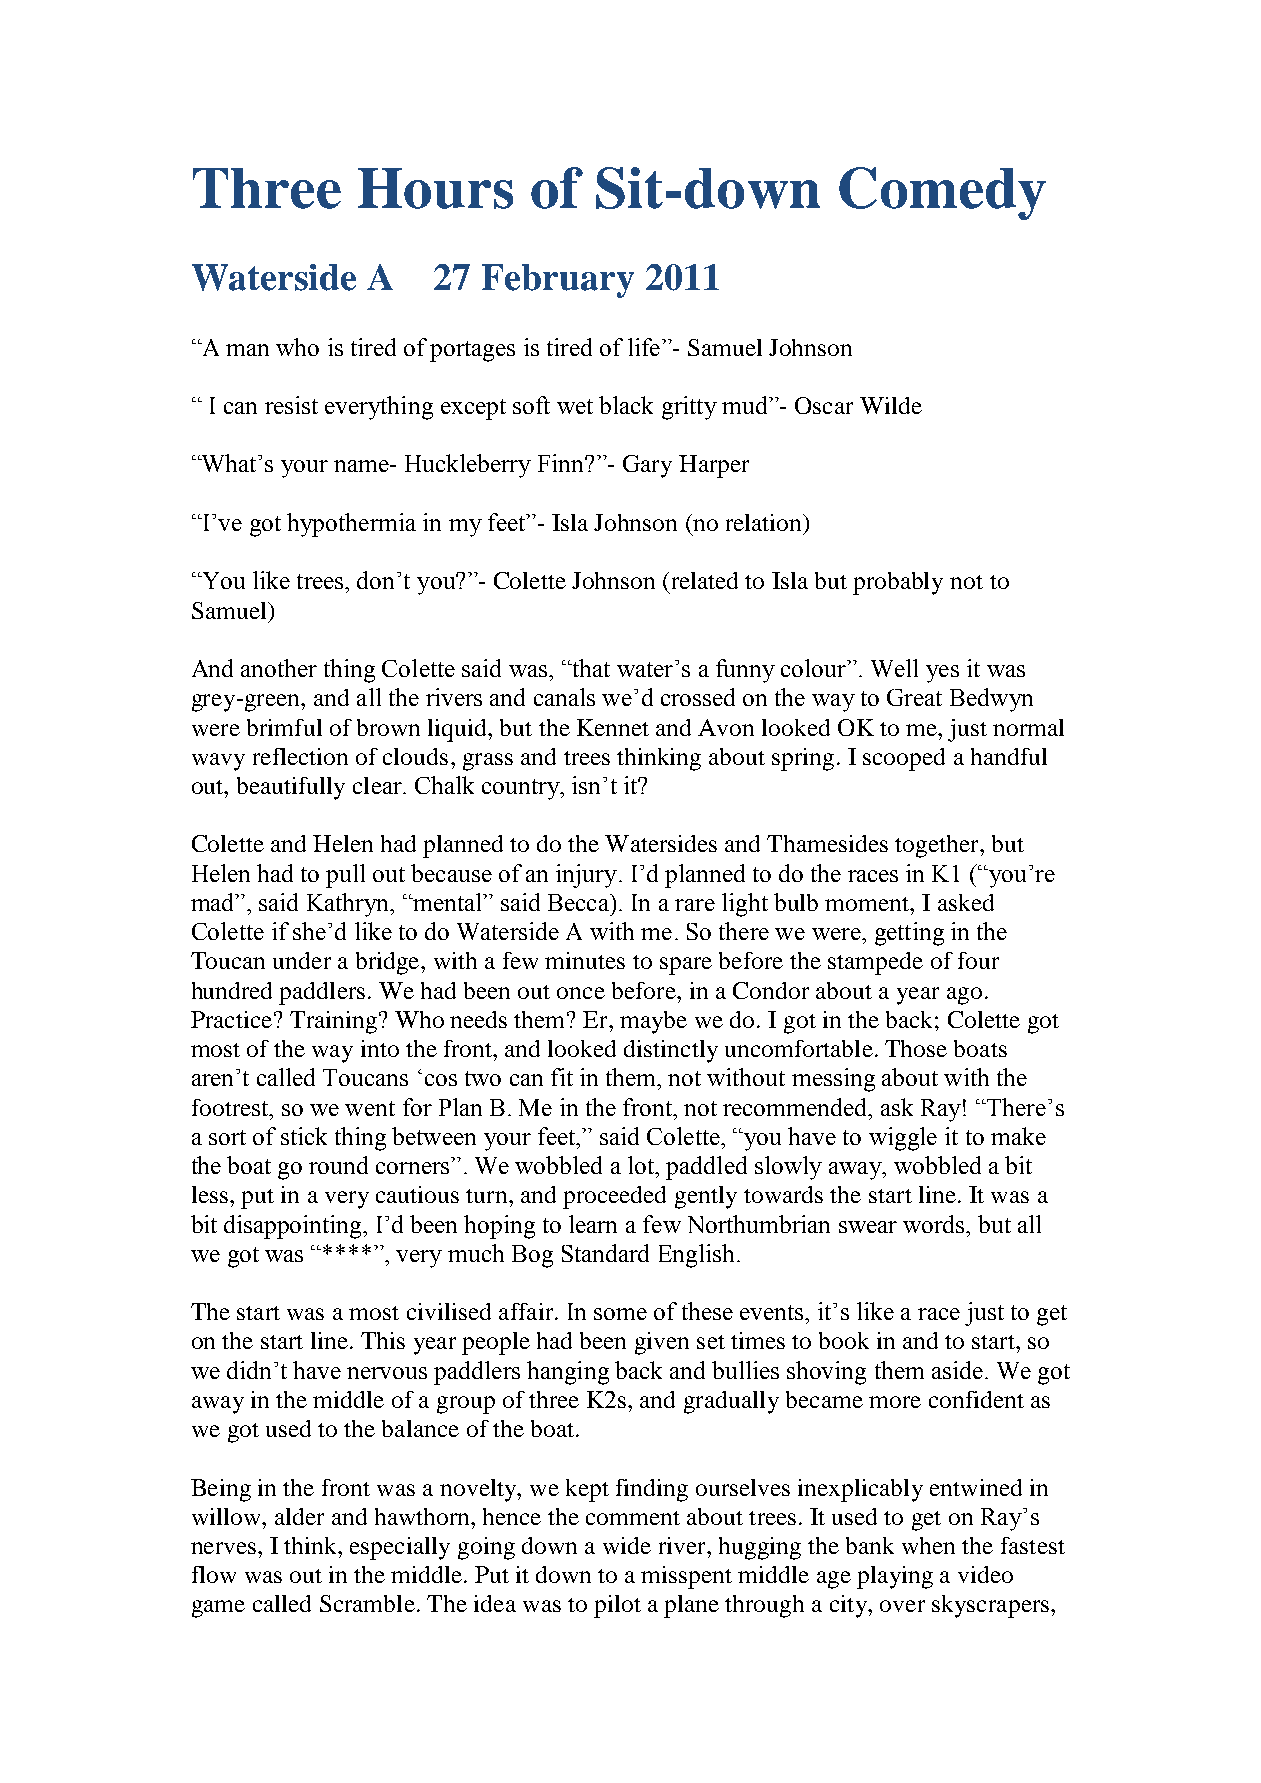 This page has height=1783, width=1261. What do you see at coordinates (942, 193) in the page?
I see `Comedy` at bounding box center [942, 193].
